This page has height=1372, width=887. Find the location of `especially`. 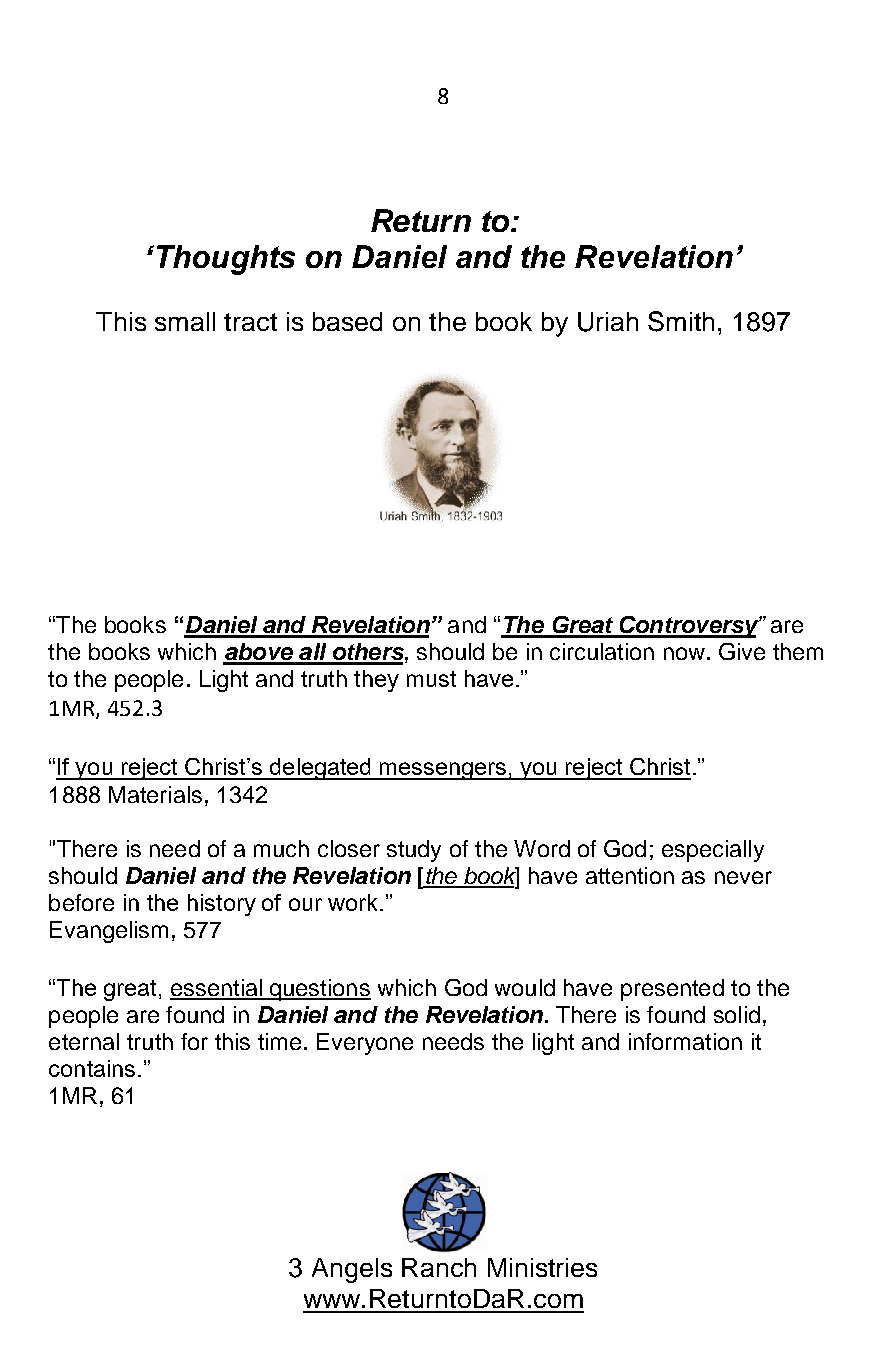

especially is located at coordinates (713, 851).
